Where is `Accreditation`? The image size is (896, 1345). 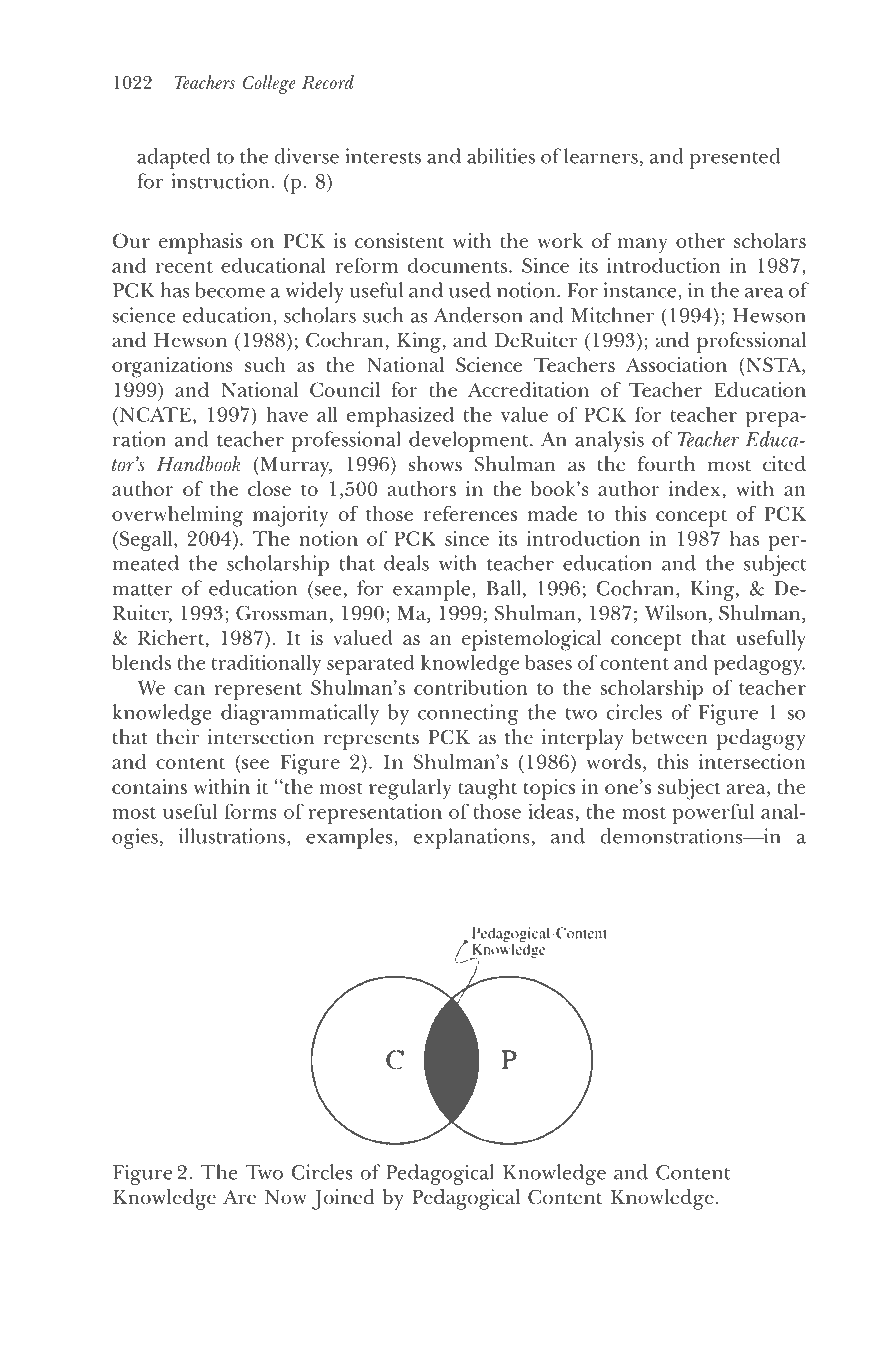
Accreditation is located at coordinates (528, 389).
